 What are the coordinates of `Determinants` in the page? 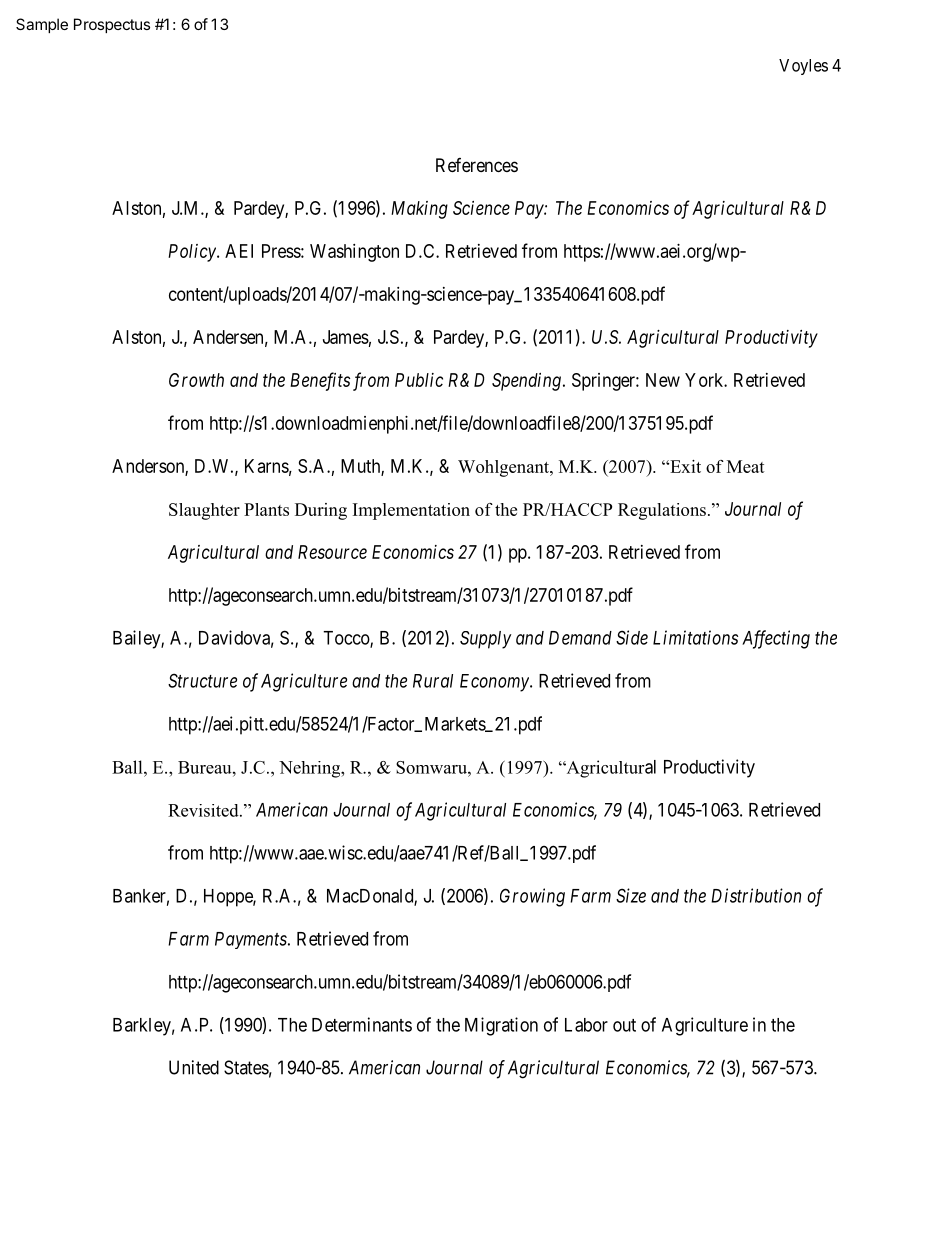 It's located at (362, 1024).
